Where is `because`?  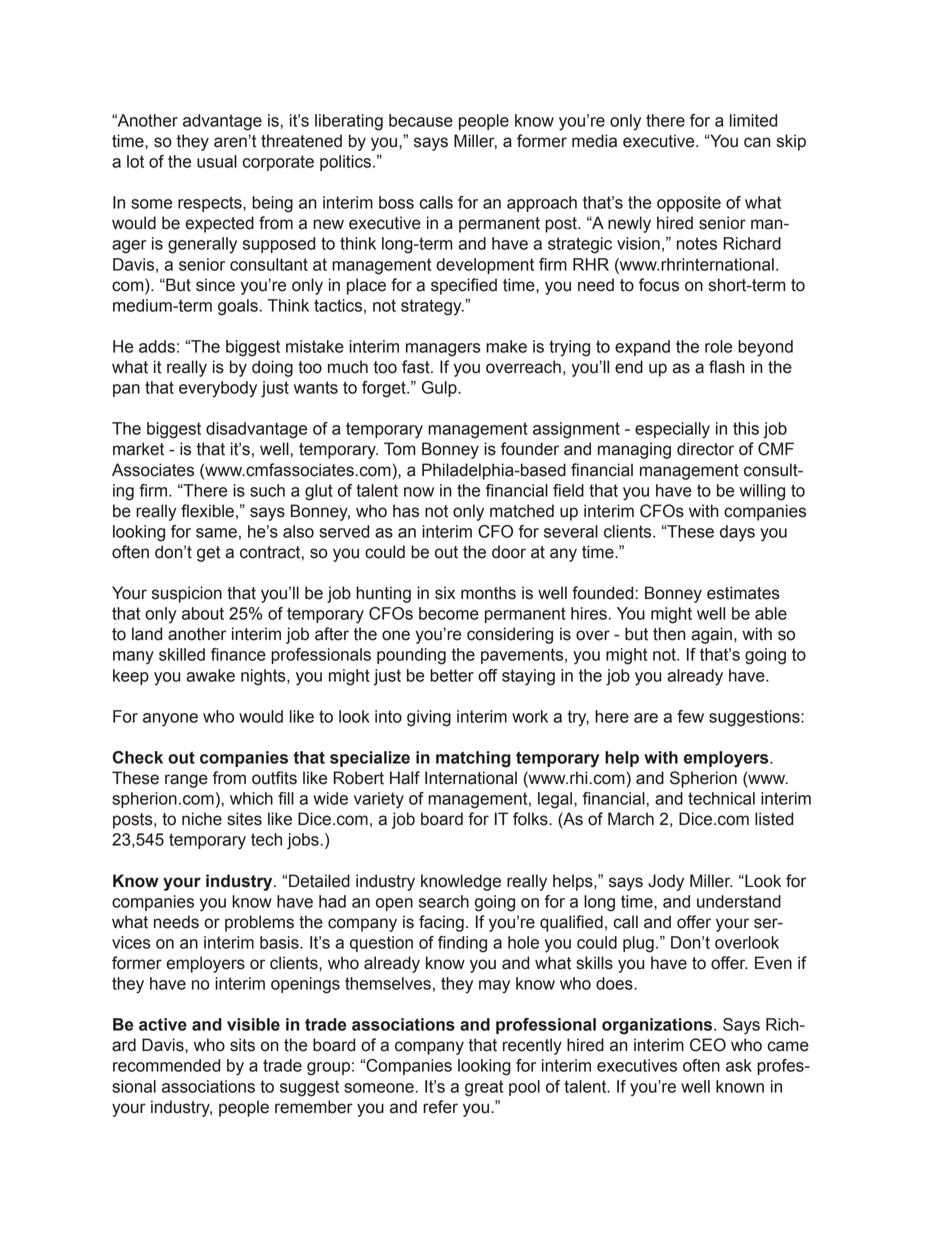
because is located at coordinates (421, 120).
